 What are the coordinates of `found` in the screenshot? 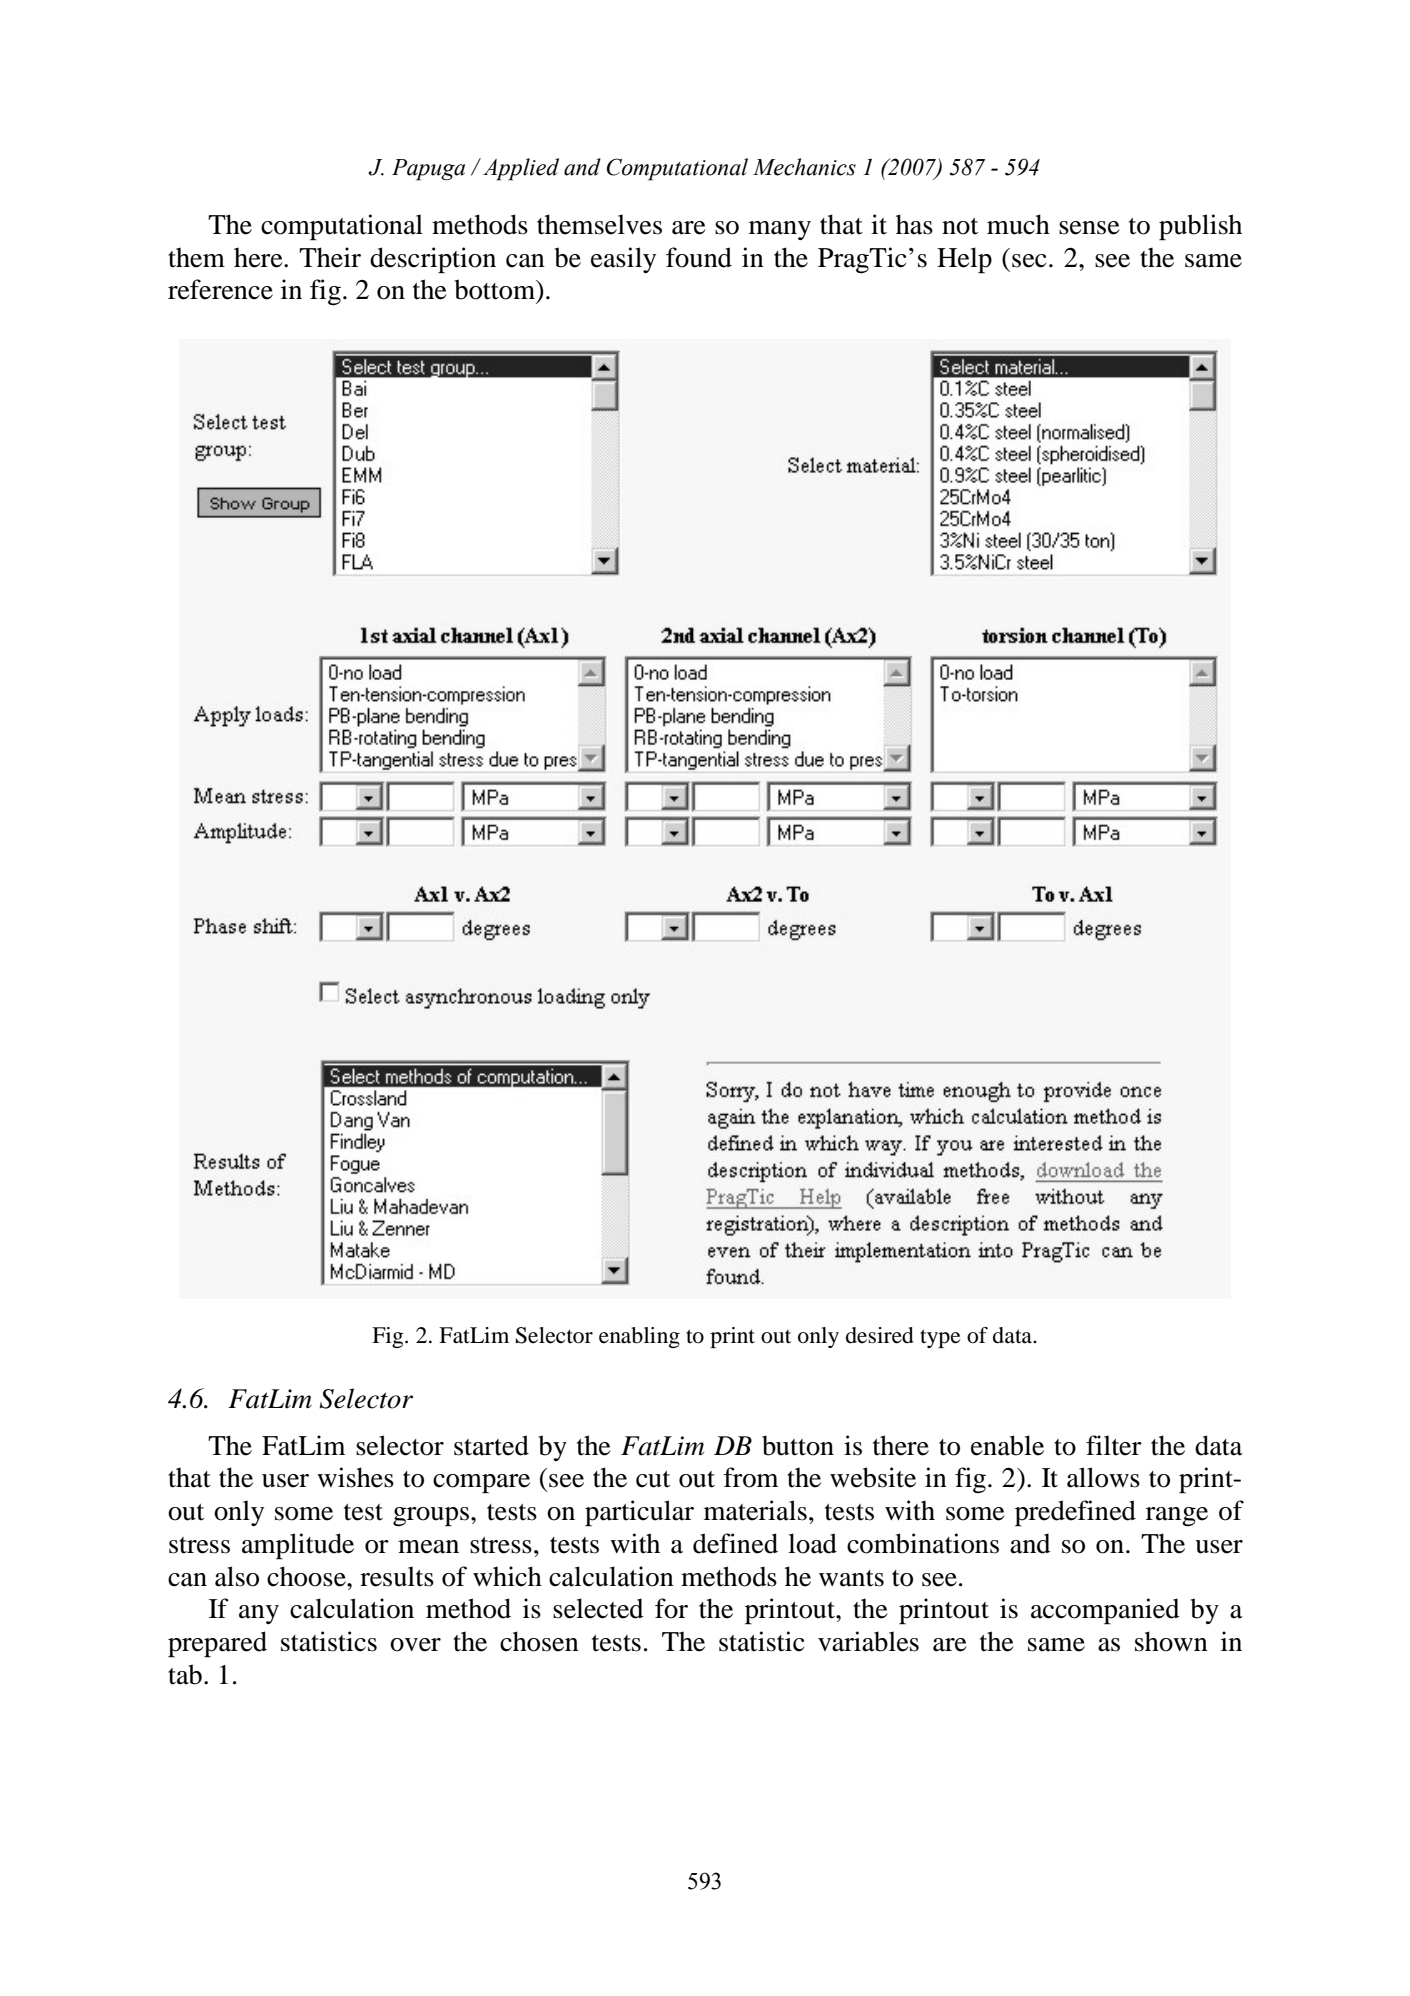 It's located at (699, 257).
